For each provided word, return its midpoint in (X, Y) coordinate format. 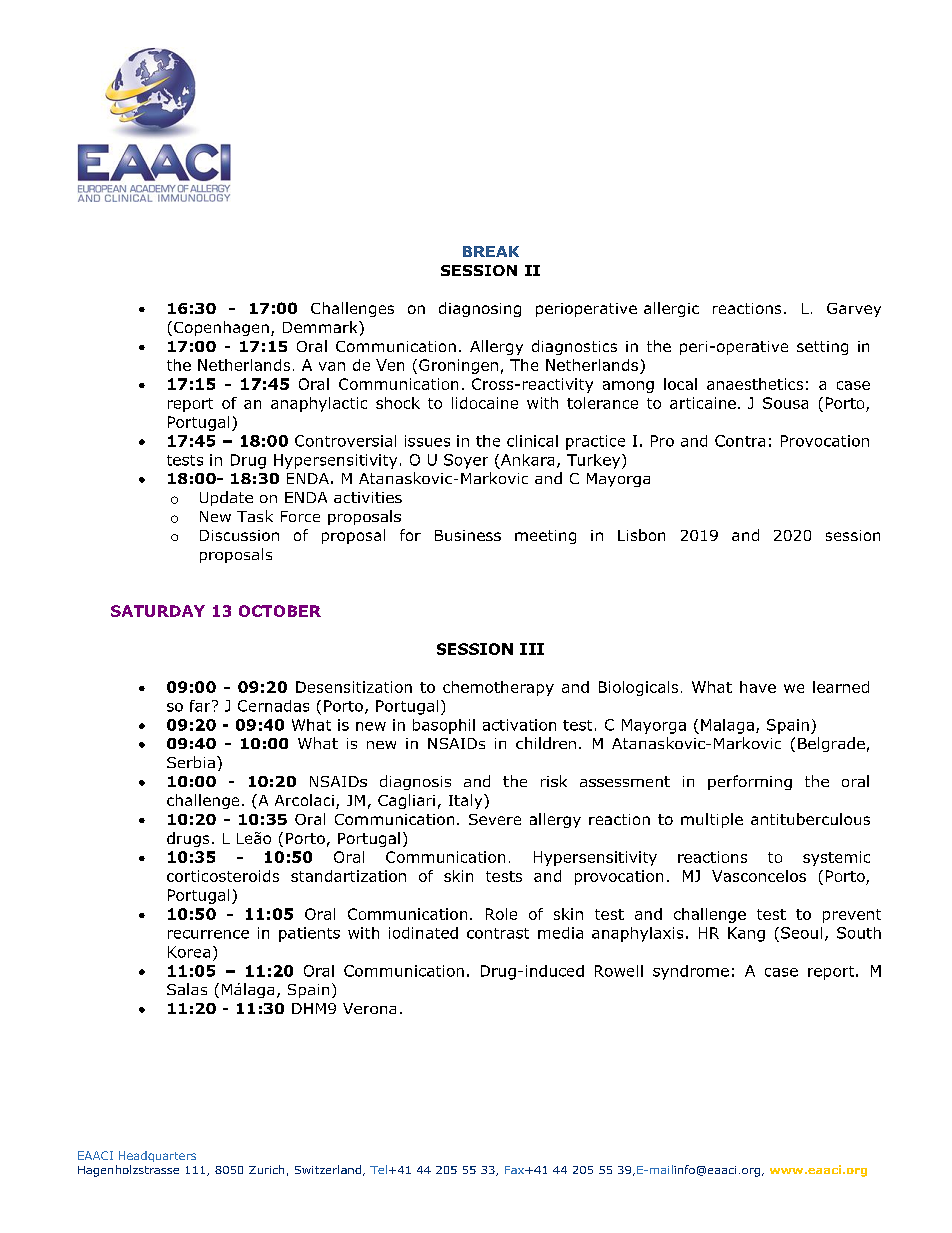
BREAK (491, 251)
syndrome (691, 972)
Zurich (266, 1169)
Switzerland (328, 1169)
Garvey (854, 310)
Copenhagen (221, 328)
